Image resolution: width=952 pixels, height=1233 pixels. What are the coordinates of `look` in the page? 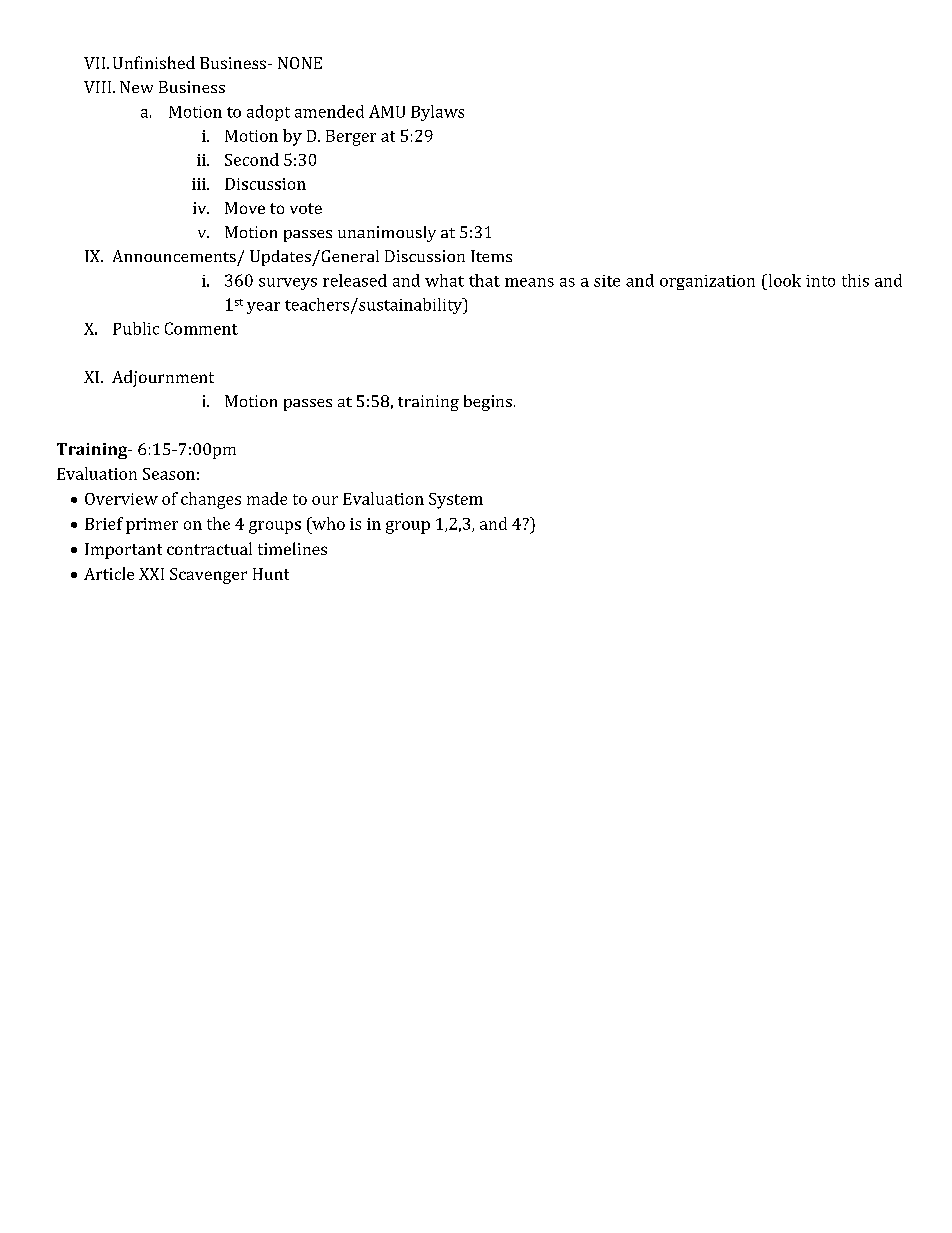 It's located at (783, 280).
